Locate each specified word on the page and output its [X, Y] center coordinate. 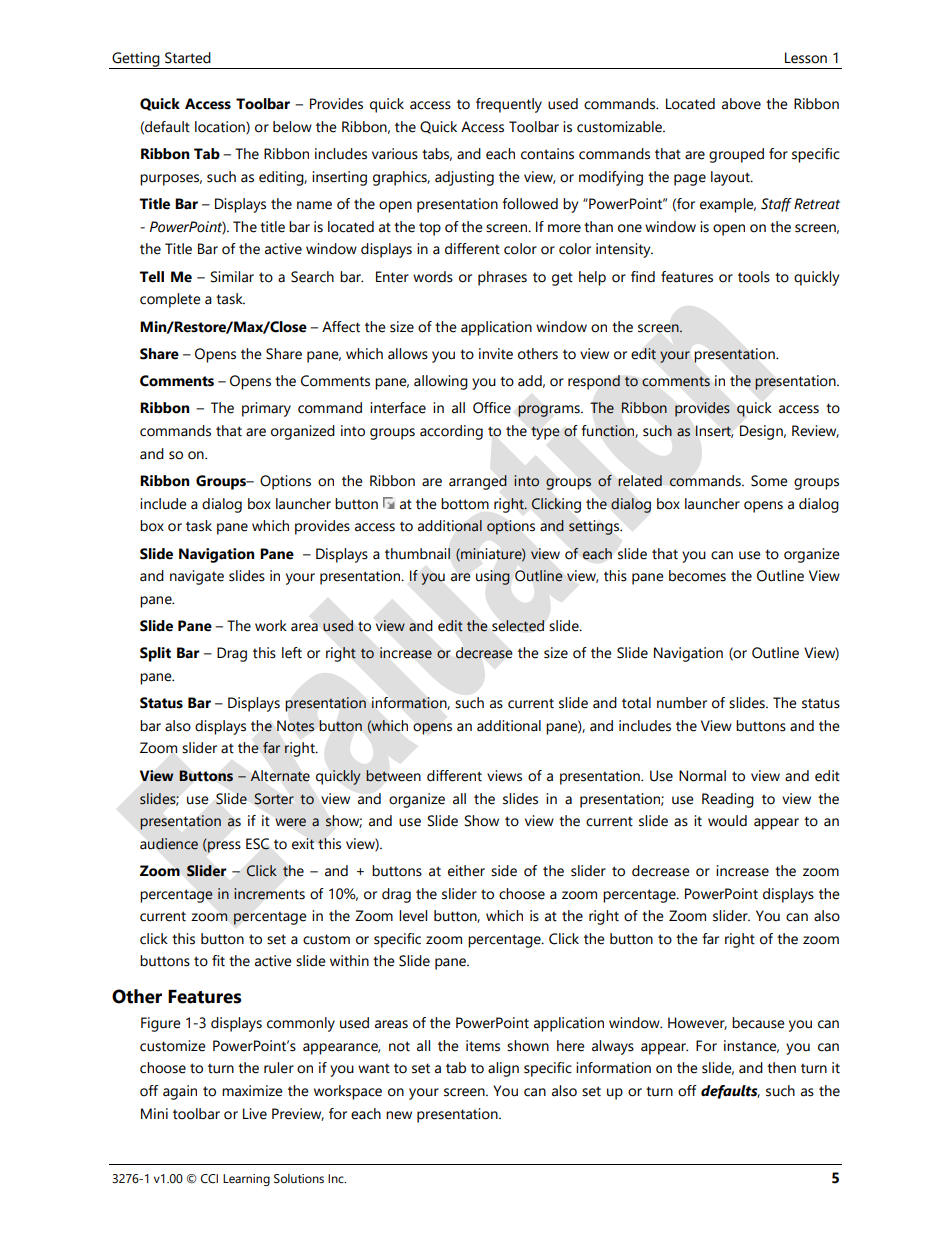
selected [518, 626]
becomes [697, 576]
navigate [197, 577]
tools [754, 277]
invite [496, 354]
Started [188, 58]
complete [170, 300]
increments [269, 894]
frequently [509, 105]
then [781, 1068]
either [466, 871]
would [727, 821]
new [399, 1115]
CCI [209, 1179]
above [741, 104]
